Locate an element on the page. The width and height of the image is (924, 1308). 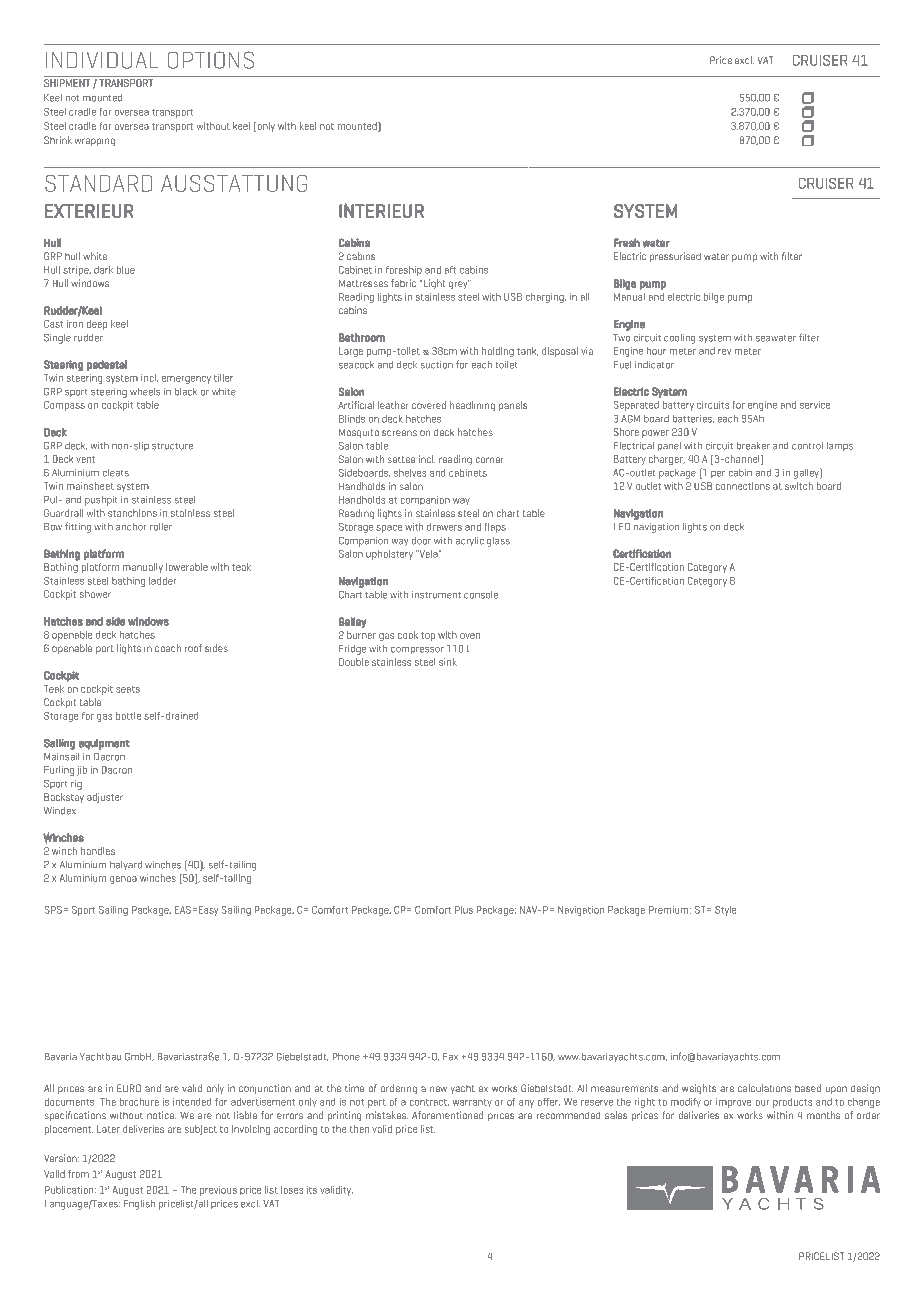
oven is located at coordinates (470, 636).
